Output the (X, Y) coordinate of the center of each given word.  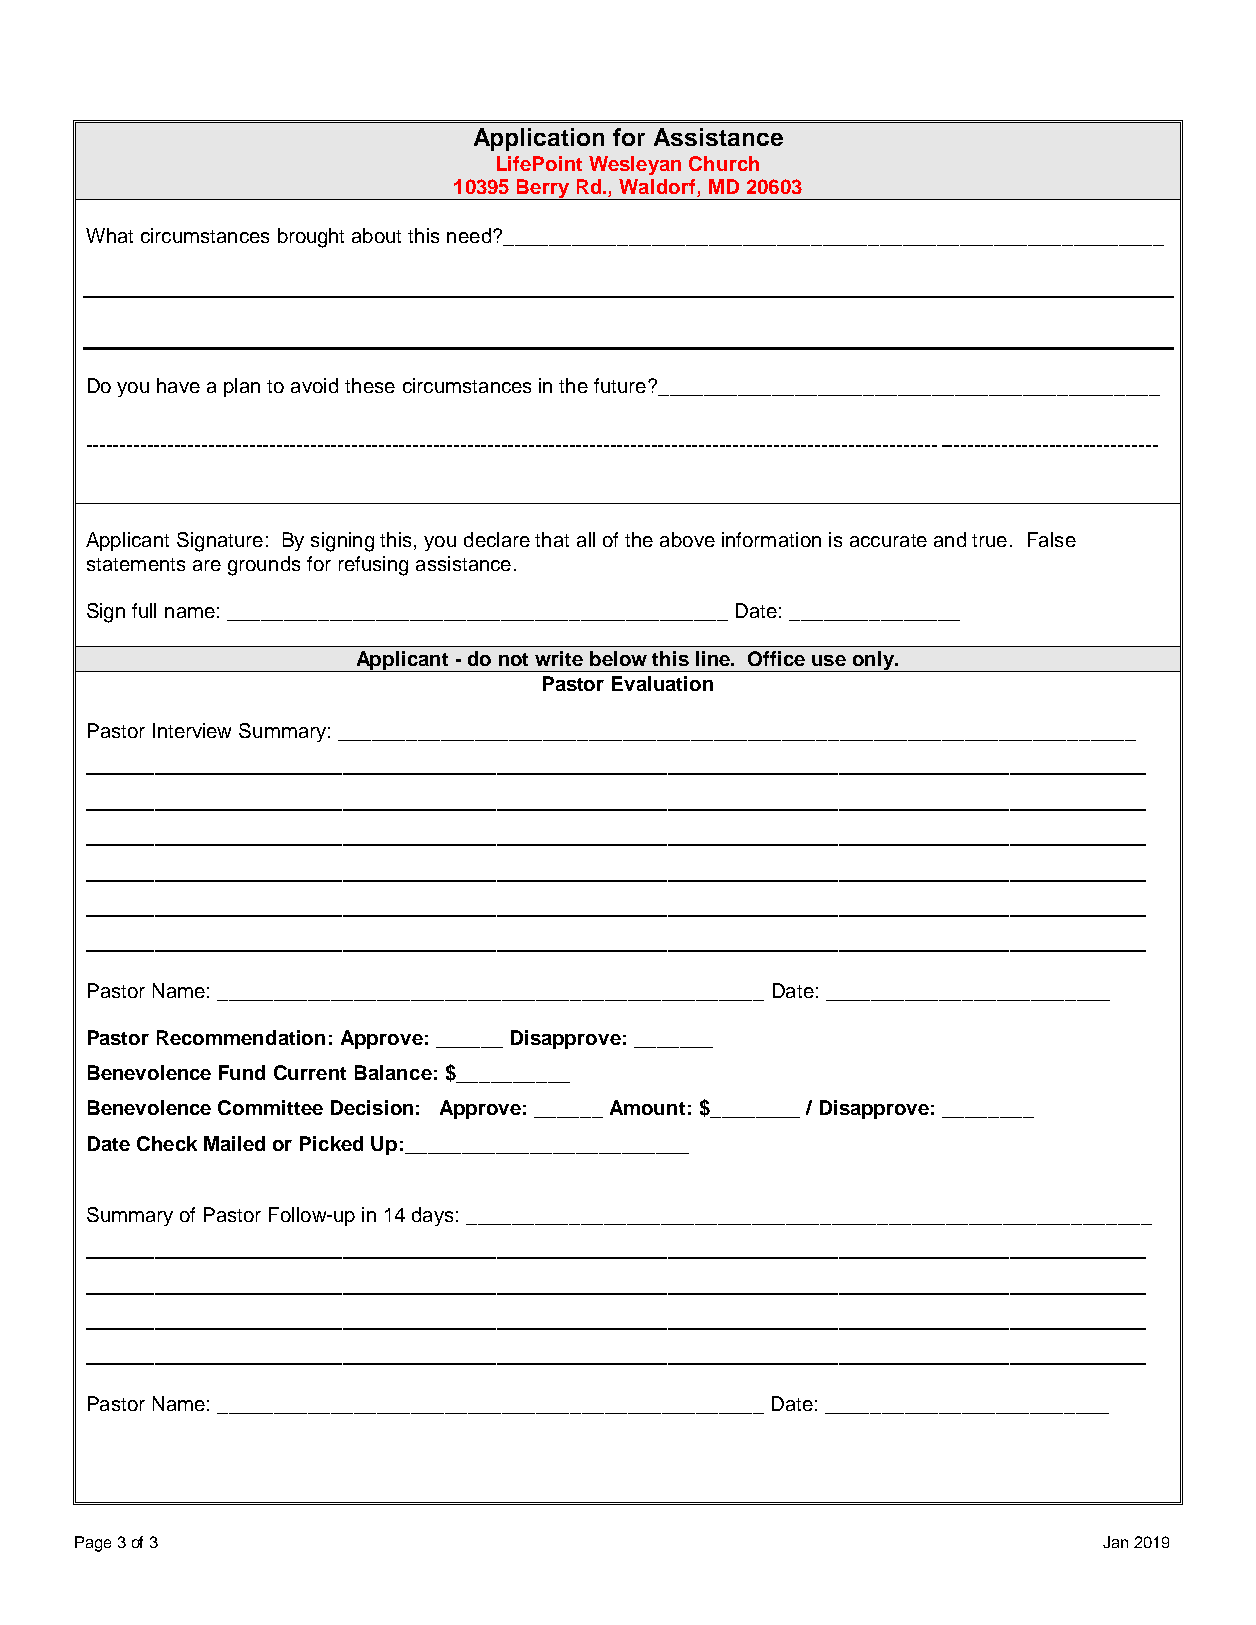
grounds (264, 566)
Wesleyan (635, 165)
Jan (1115, 1542)
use (829, 660)
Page (93, 1544)
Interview (192, 730)
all (586, 539)
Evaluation (662, 683)
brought (311, 238)
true (989, 540)
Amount (647, 1107)
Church (724, 163)
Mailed (234, 1143)
